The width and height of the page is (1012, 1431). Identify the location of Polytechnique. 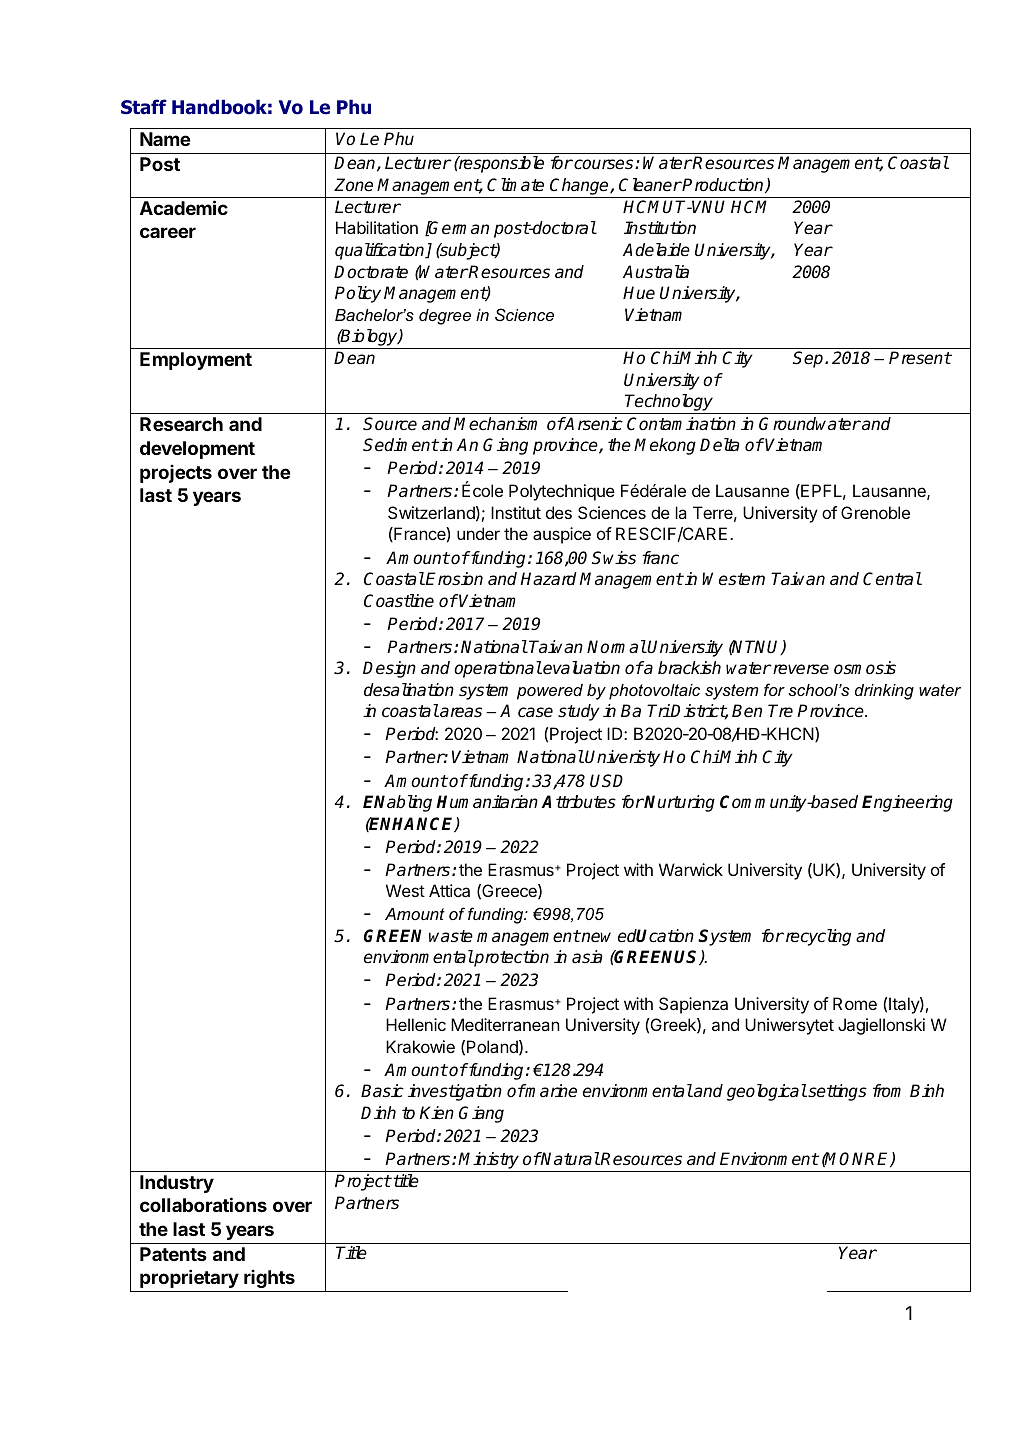
(562, 492).
